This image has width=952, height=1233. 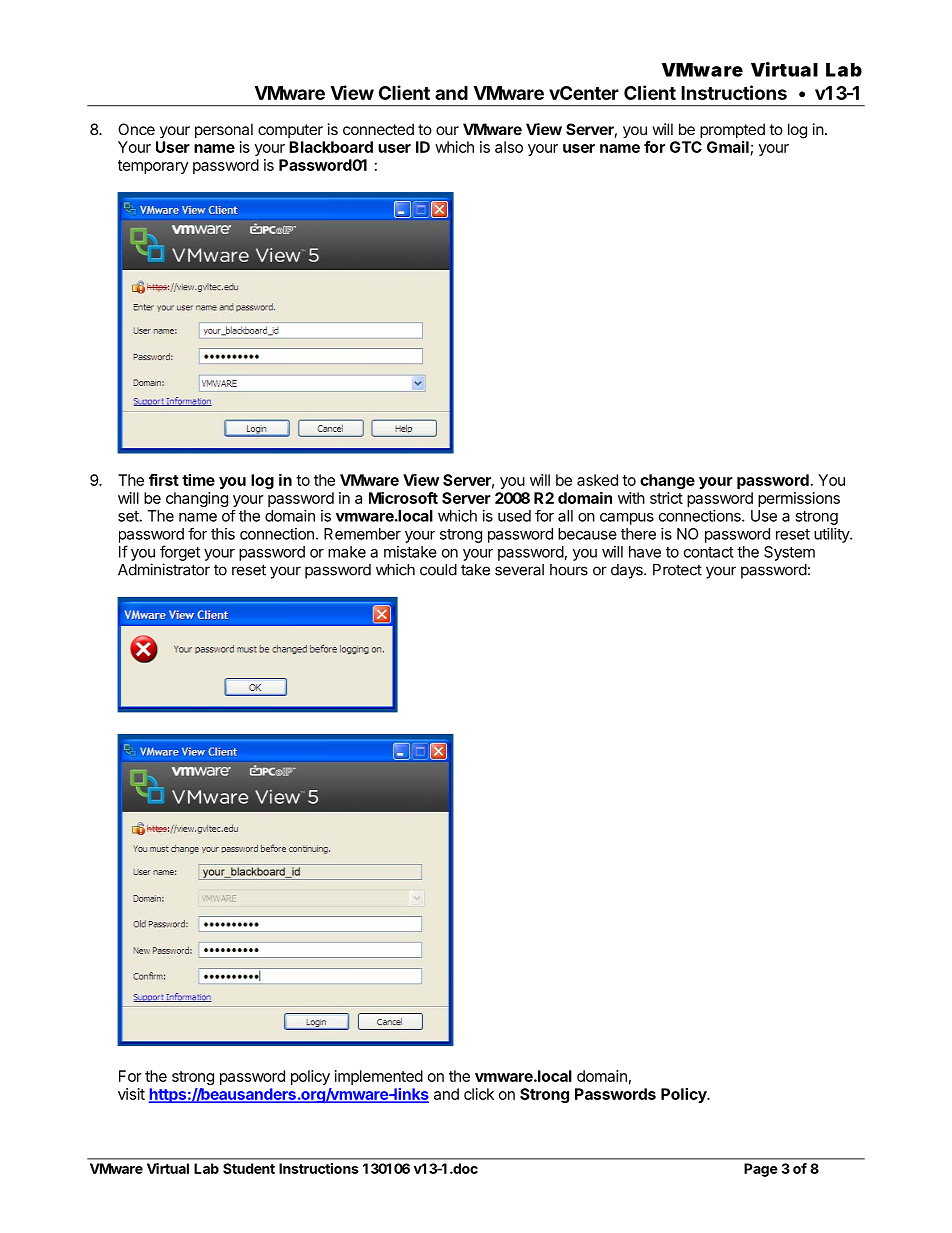 What do you see at coordinates (509, 147) in the image?
I see `also` at bounding box center [509, 147].
